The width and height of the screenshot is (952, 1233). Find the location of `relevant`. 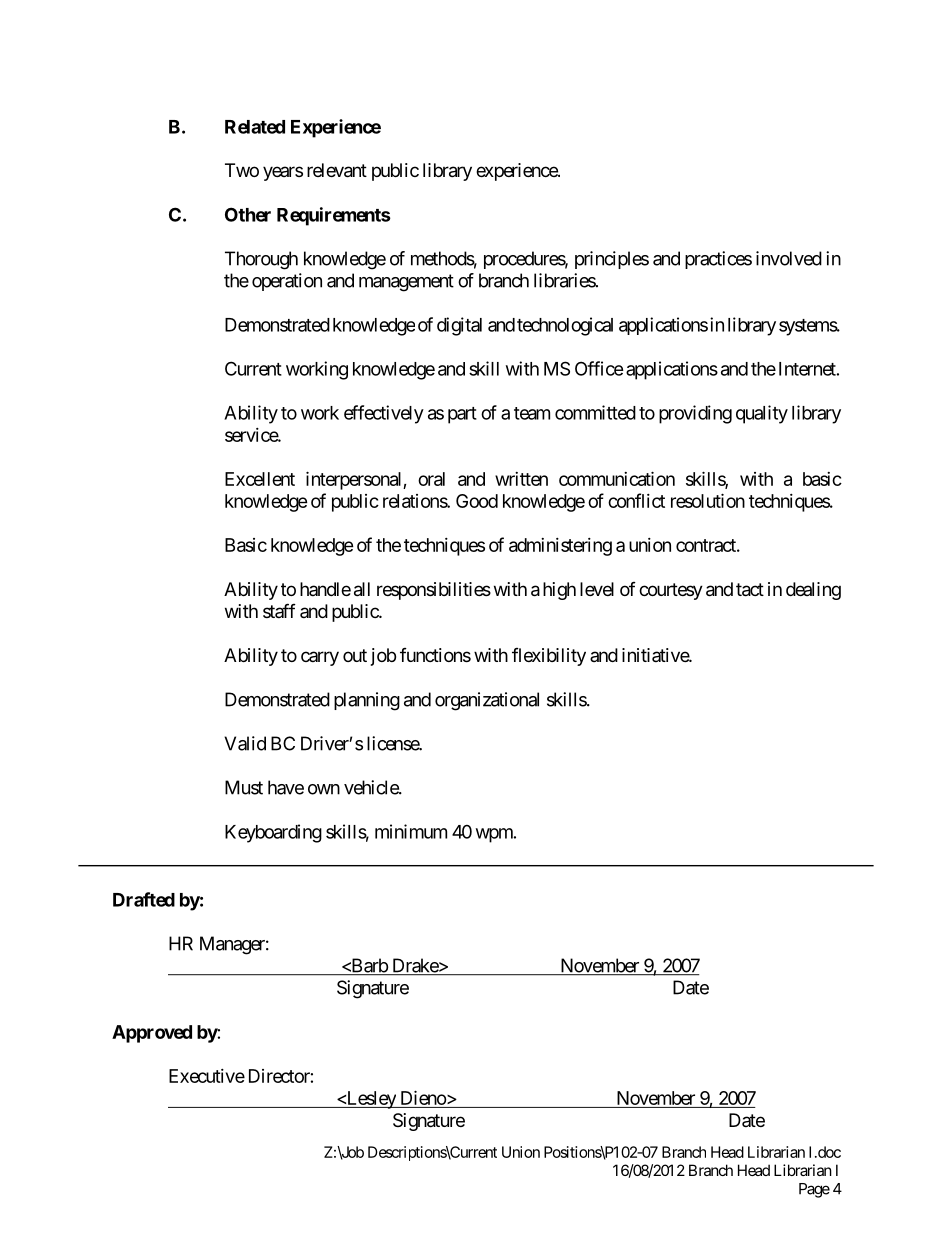

relevant is located at coordinates (337, 170).
